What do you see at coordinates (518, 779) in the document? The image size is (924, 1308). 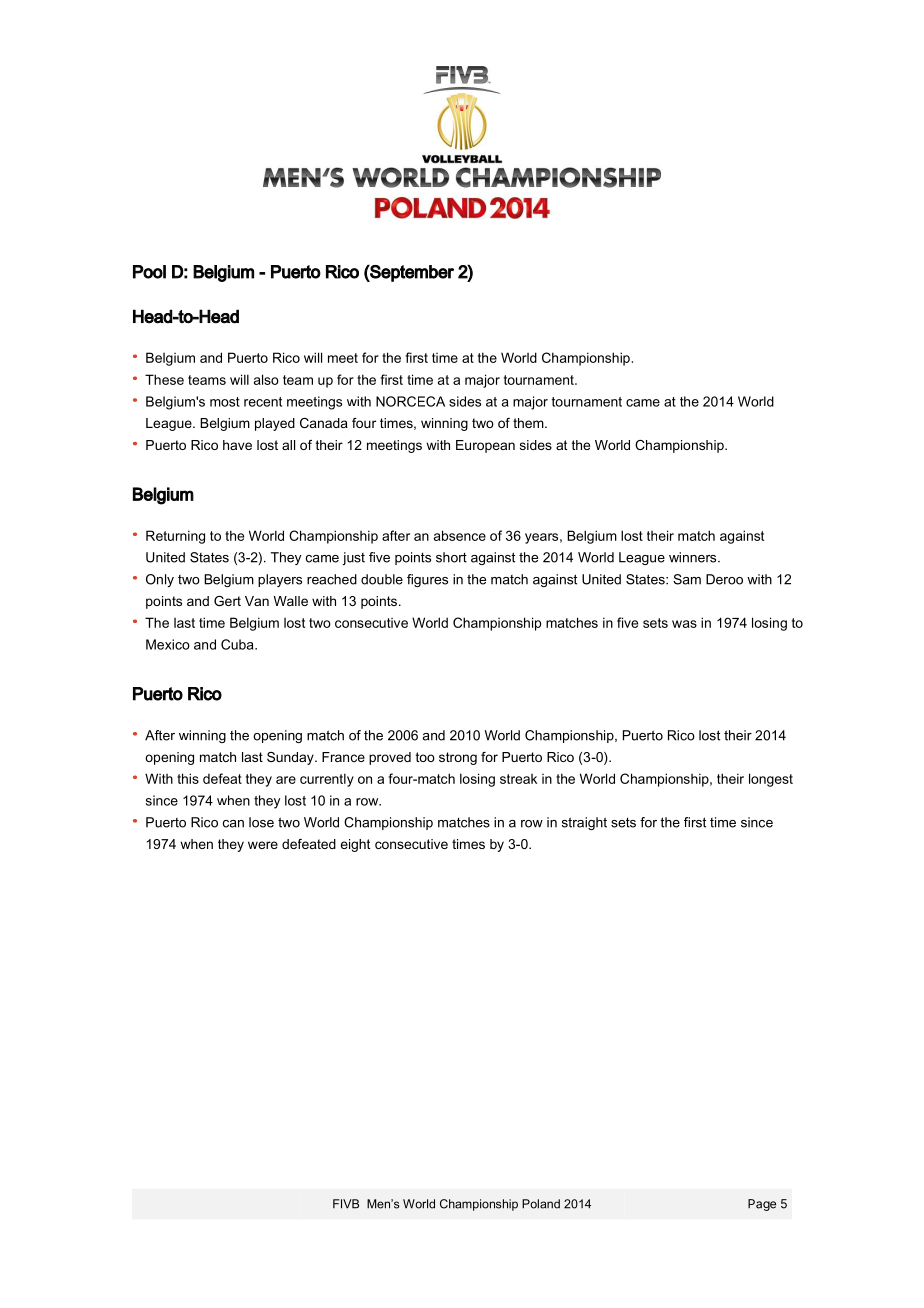 I see `streak` at bounding box center [518, 779].
